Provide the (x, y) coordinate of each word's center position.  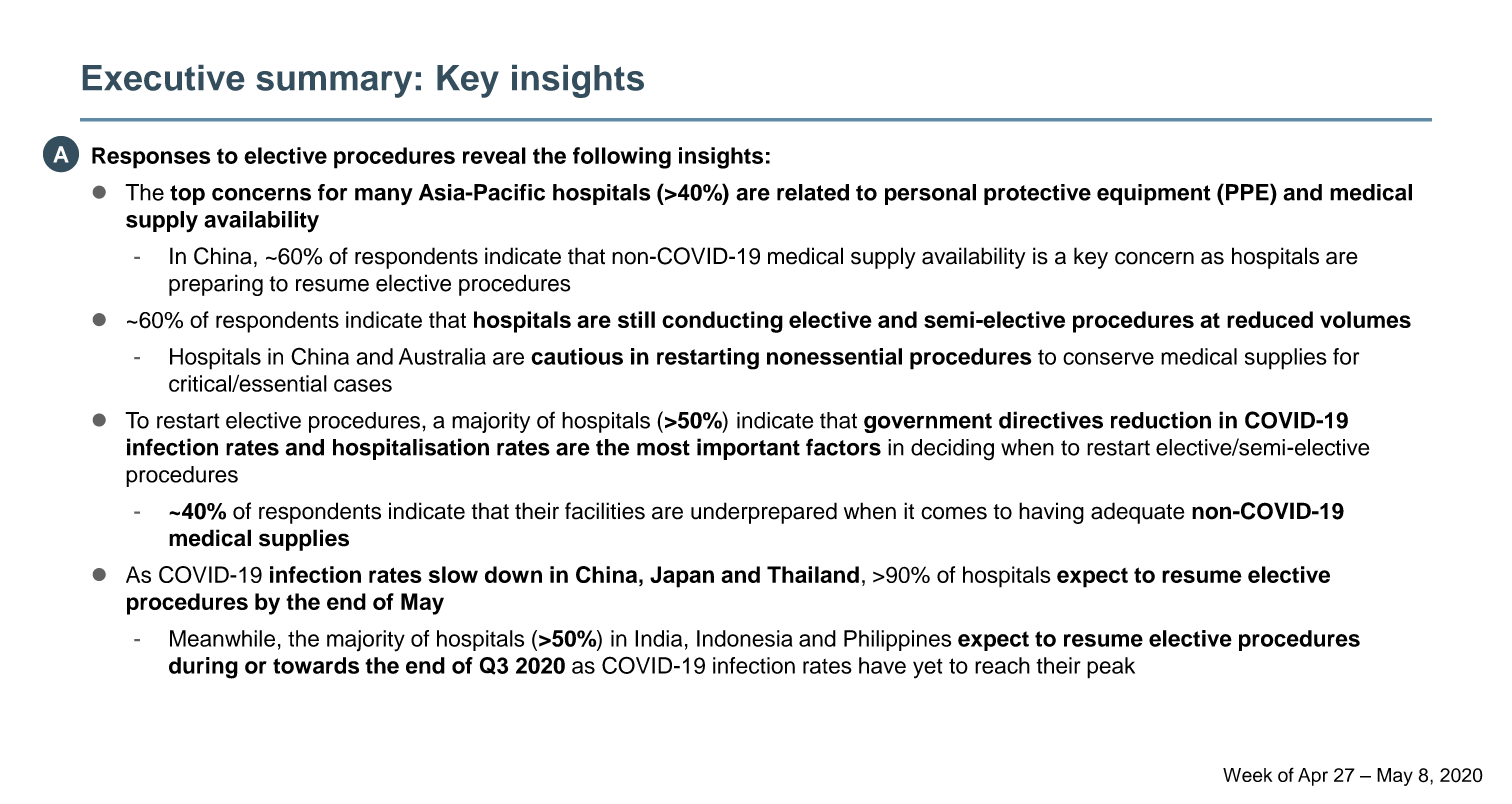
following (622, 158)
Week (1247, 775)
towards (316, 665)
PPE (1248, 192)
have (882, 665)
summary (334, 84)
